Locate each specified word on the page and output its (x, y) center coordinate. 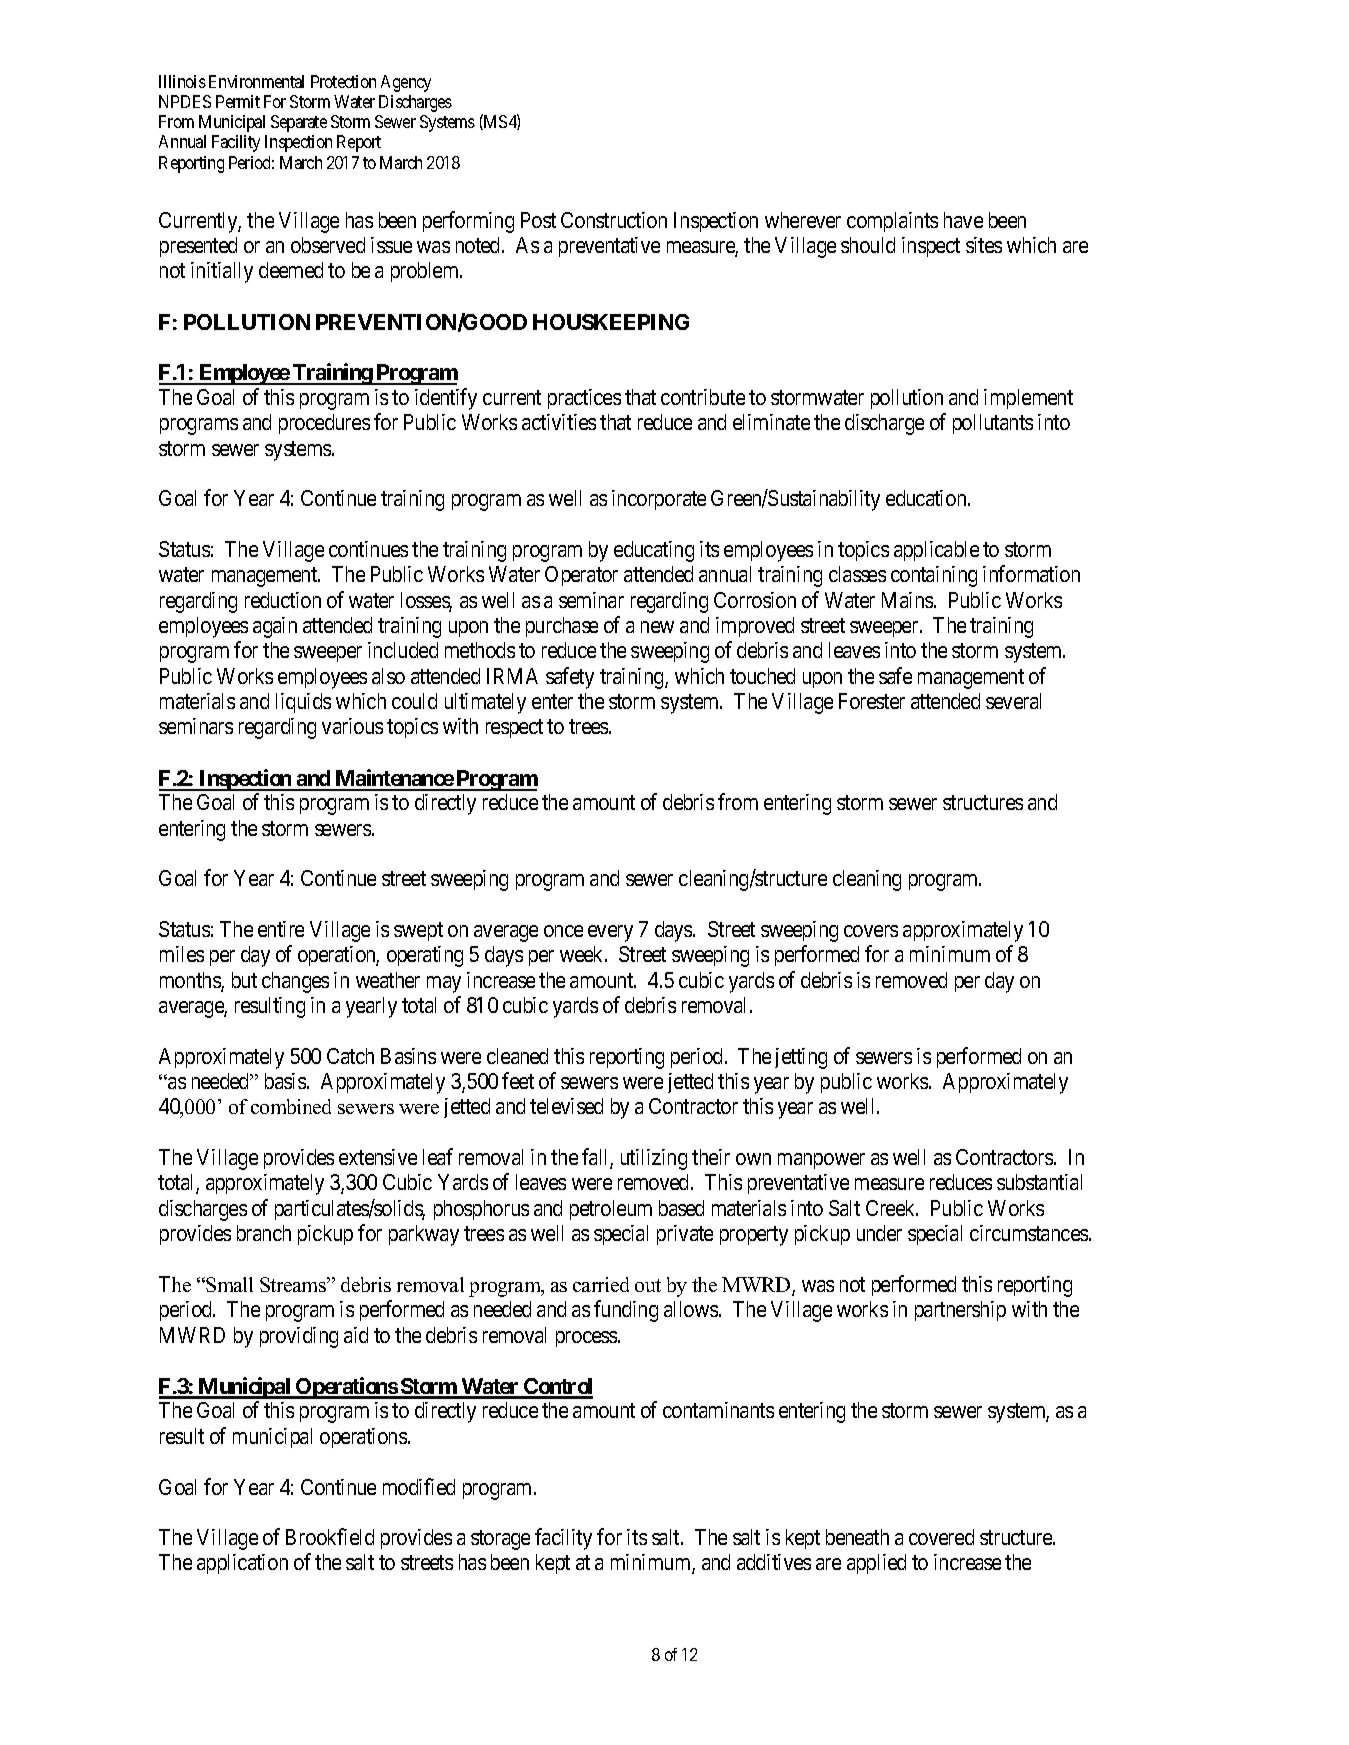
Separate (299, 123)
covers (871, 931)
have (963, 220)
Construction (614, 220)
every (610, 933)
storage (500, 1540)
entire (281, 929)
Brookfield (330, 1536)
